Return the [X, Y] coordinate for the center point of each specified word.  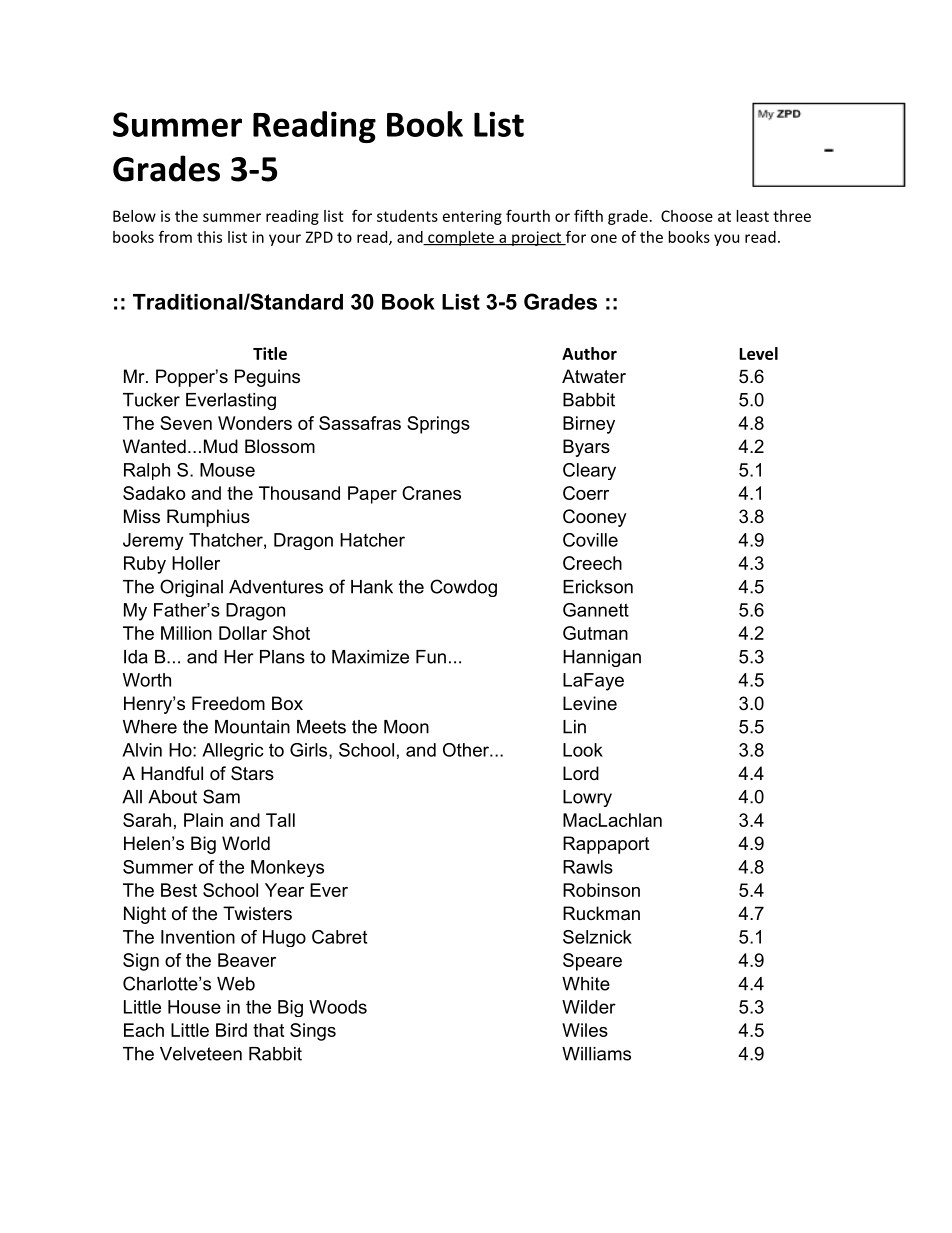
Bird [231, 1030]
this [209, 237]
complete [461, 238]
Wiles [585, 1030]
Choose [687, 216]
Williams [596, 1054]
